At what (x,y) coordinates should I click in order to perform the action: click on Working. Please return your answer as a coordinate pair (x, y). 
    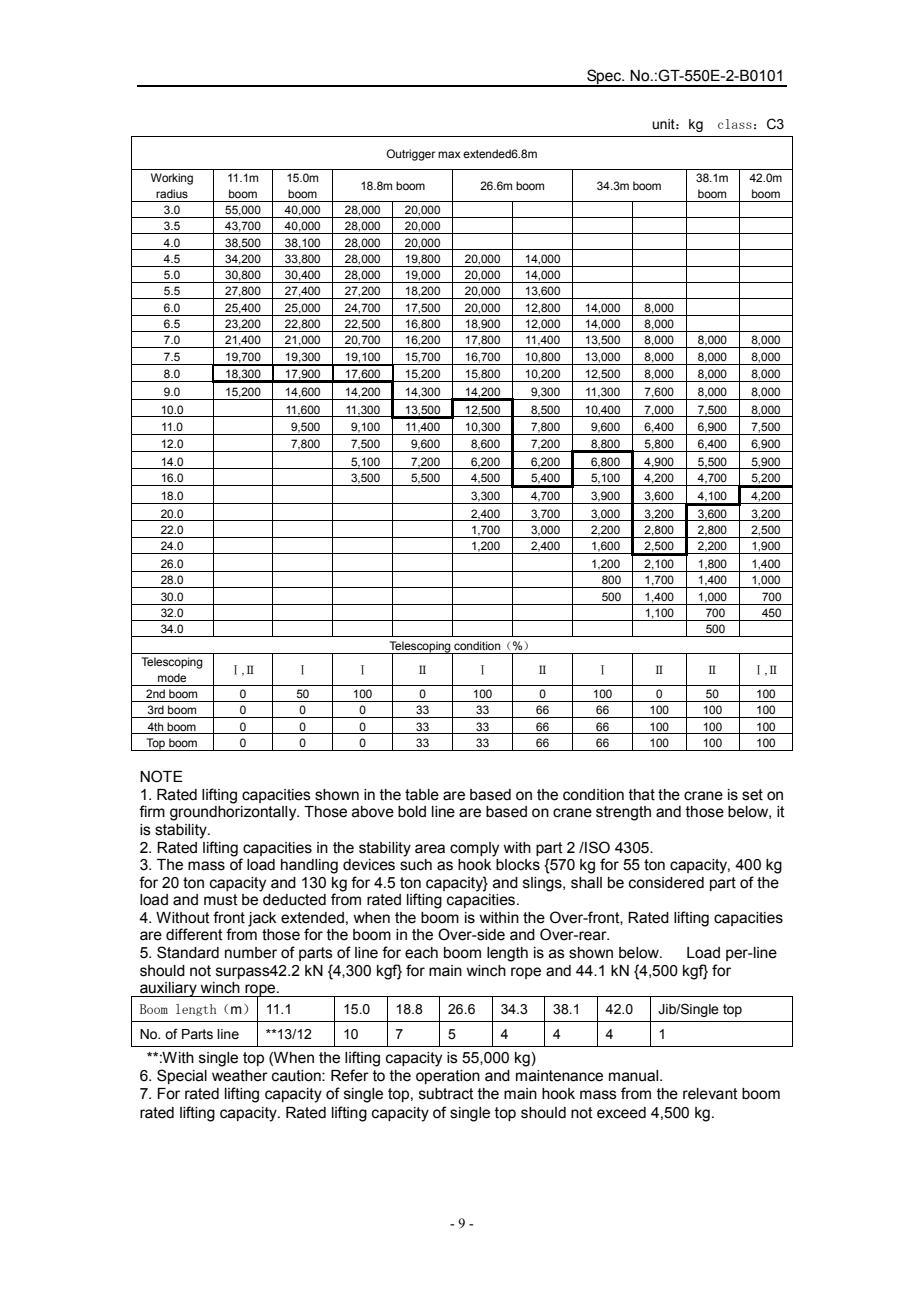
    Looking at the image, I should click on (172, 179).
